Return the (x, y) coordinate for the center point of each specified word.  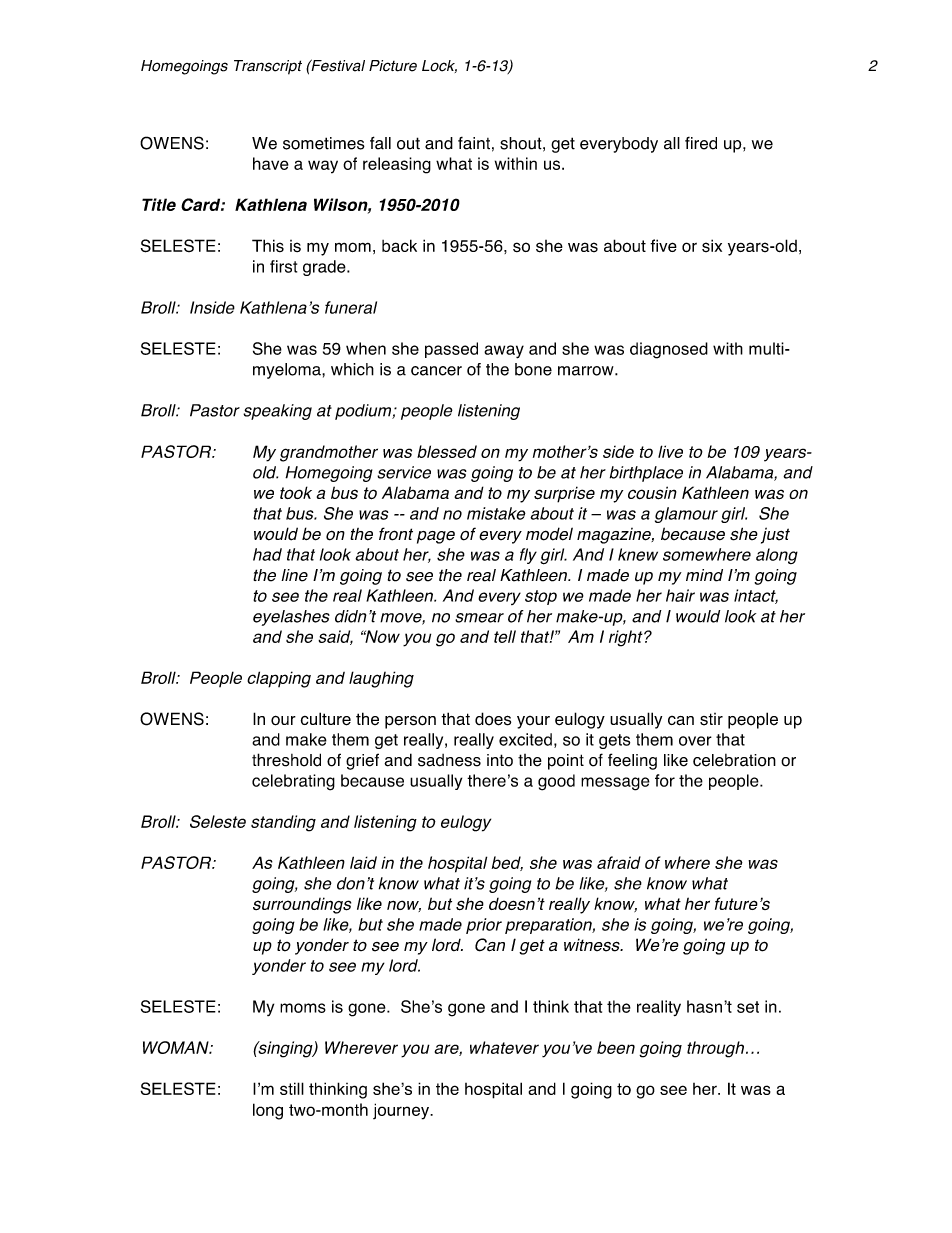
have (271, 163)
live (670, 451)
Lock (439, 66)
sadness (449, 760)
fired (701, 143)
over (695, 741)
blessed (447, 451)
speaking (277, 412)
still (292, 1088)
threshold (286, 760)
